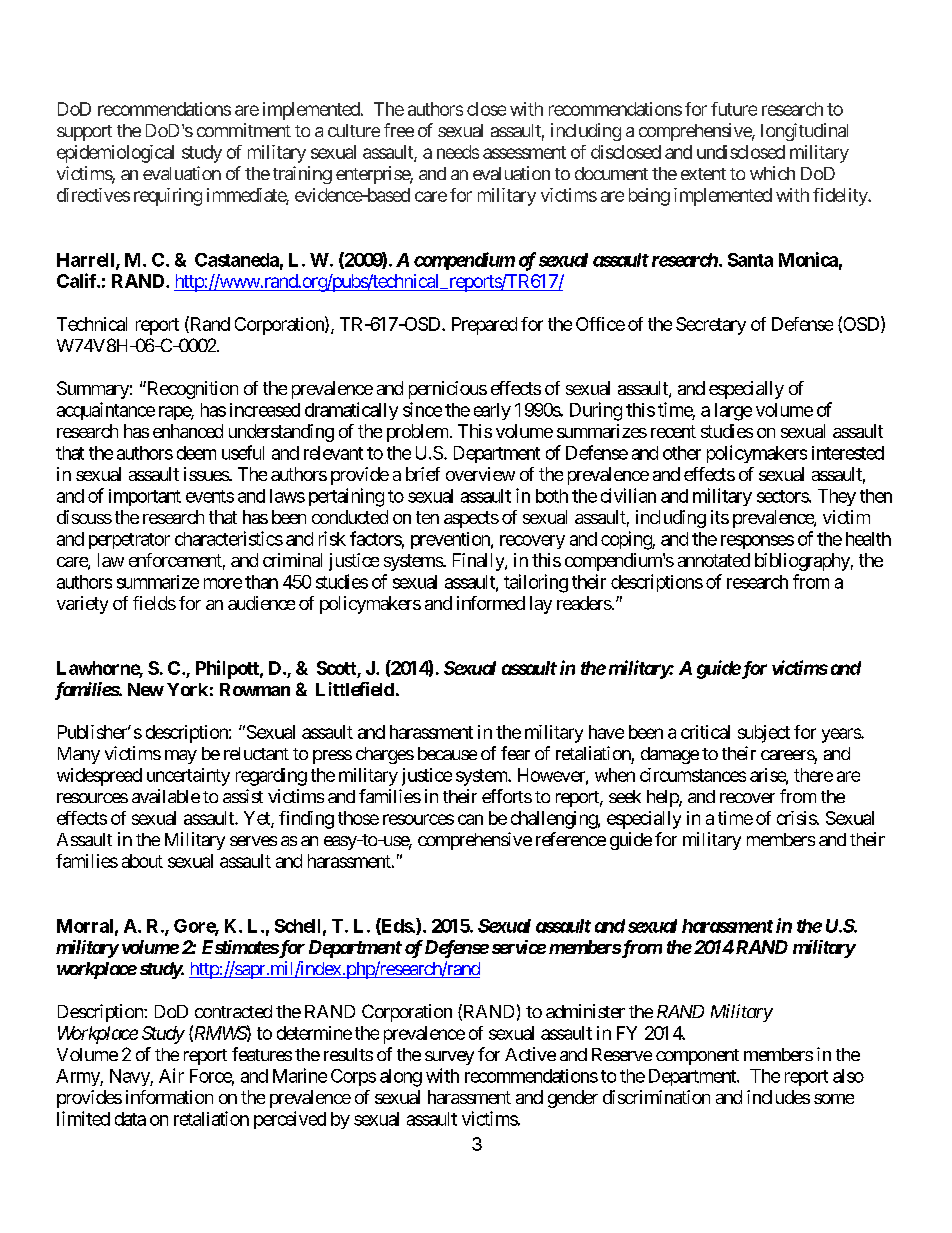 Image resolution: width=952 pixels, height=1233 pixels. Describe the element at coordinates (480, 474) in the page. I see `overview` at that location.
